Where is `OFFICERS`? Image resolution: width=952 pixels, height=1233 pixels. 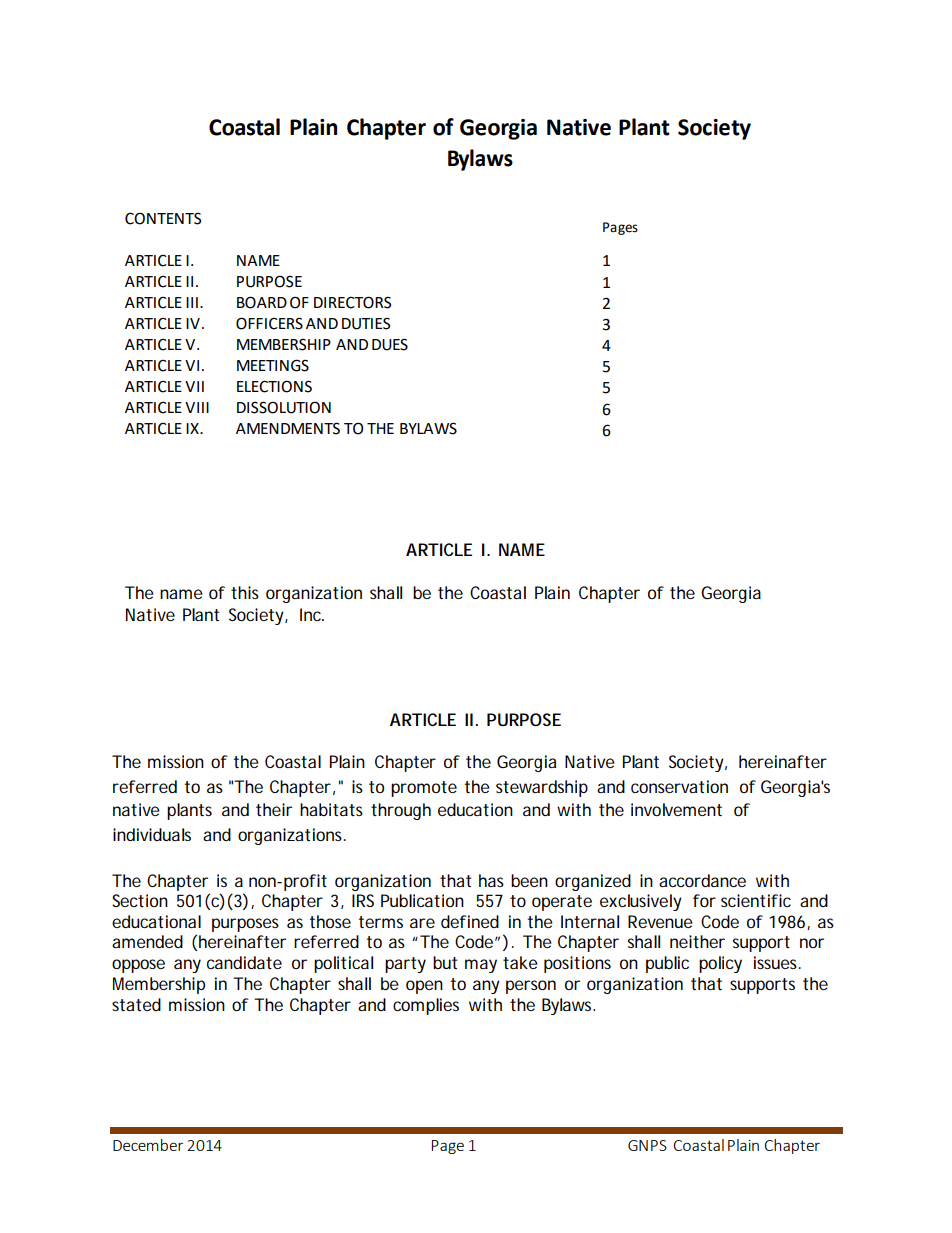 OFFICERS is located at coordinates (269, 323).
